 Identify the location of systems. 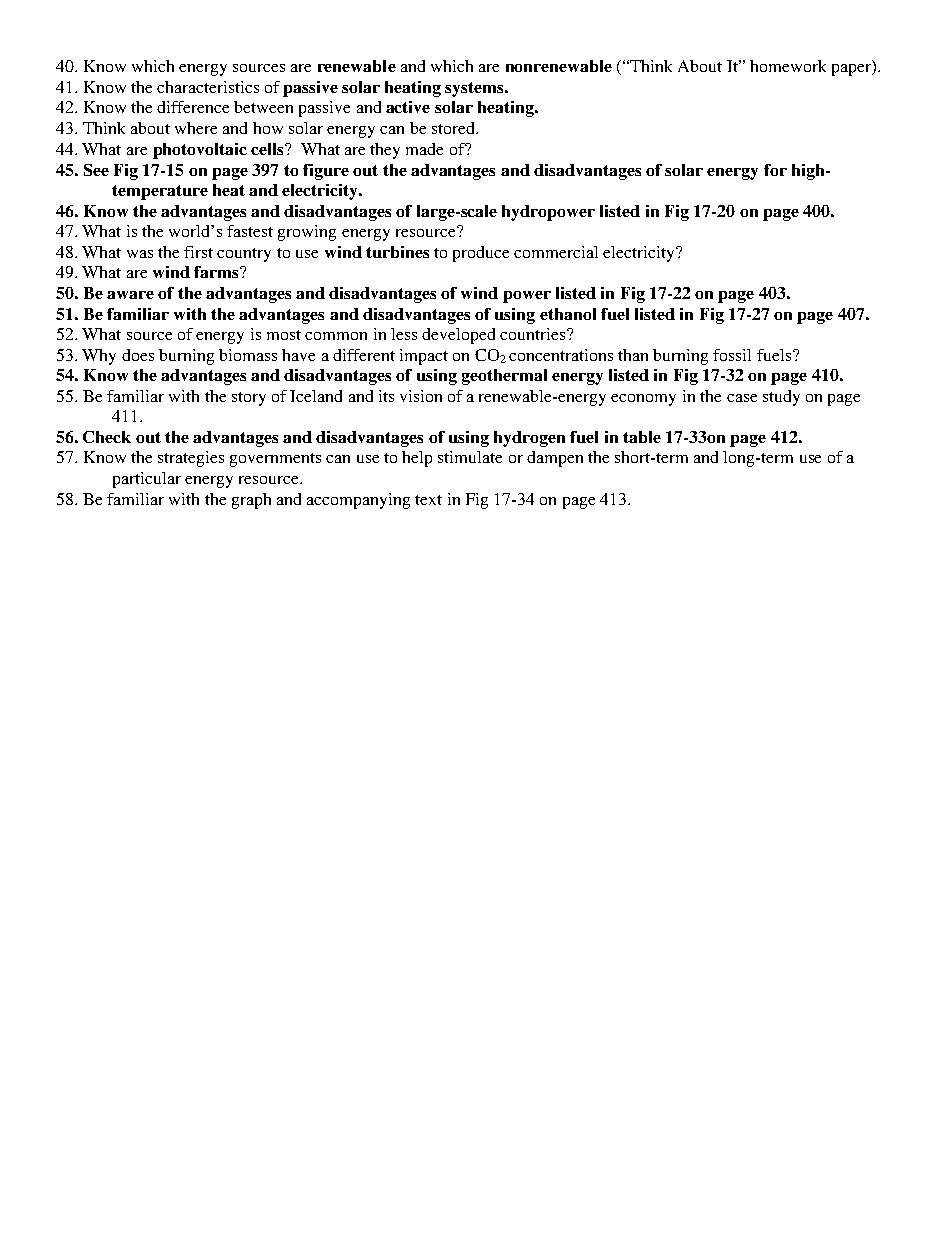
(475, 89).
